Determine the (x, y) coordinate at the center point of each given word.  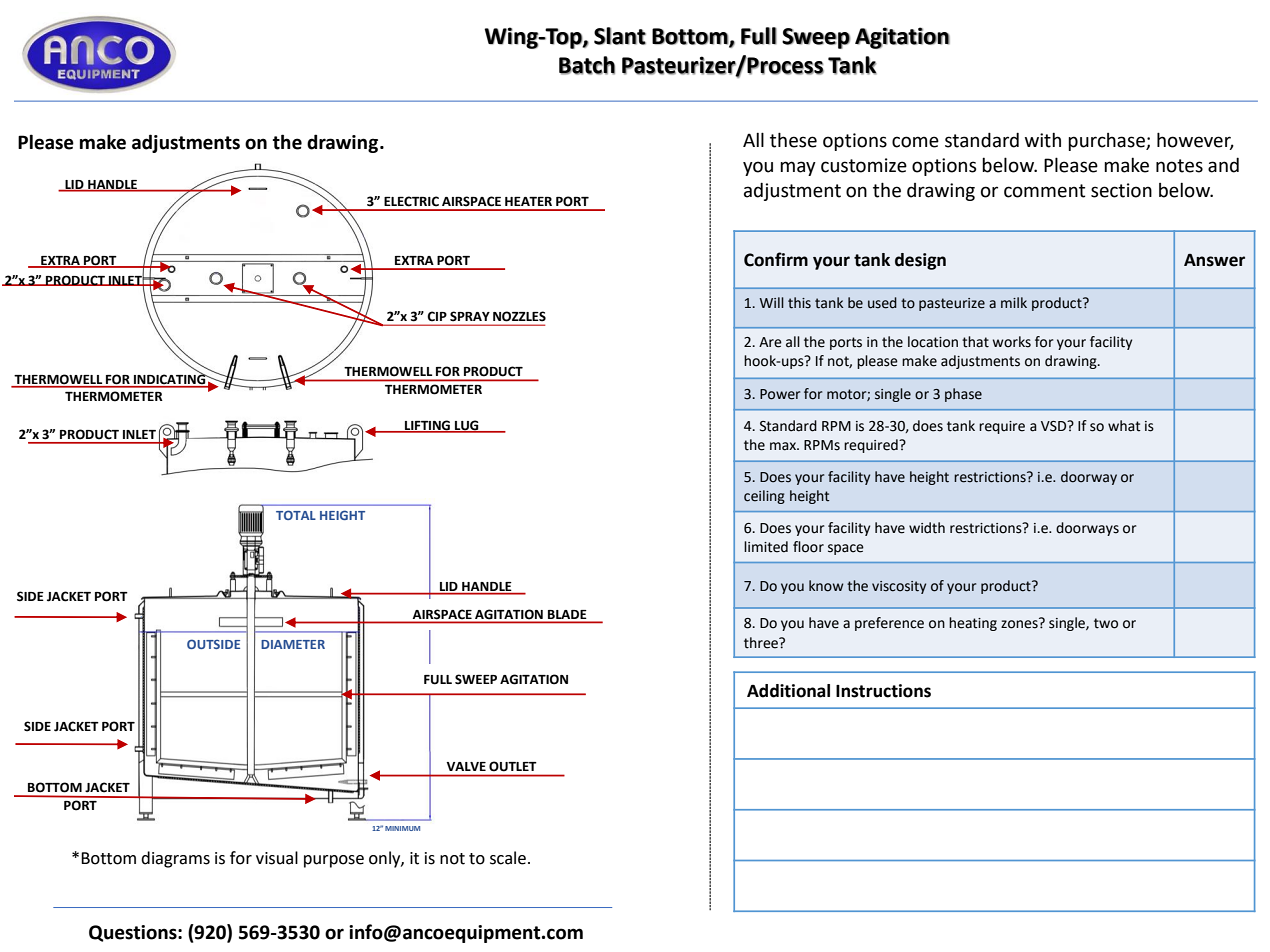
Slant (620, 36)
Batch (587, 65)
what (1124, 426)
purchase (1107, 142)
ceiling (764, 497)
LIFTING (427, 426)
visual (277, 858)
